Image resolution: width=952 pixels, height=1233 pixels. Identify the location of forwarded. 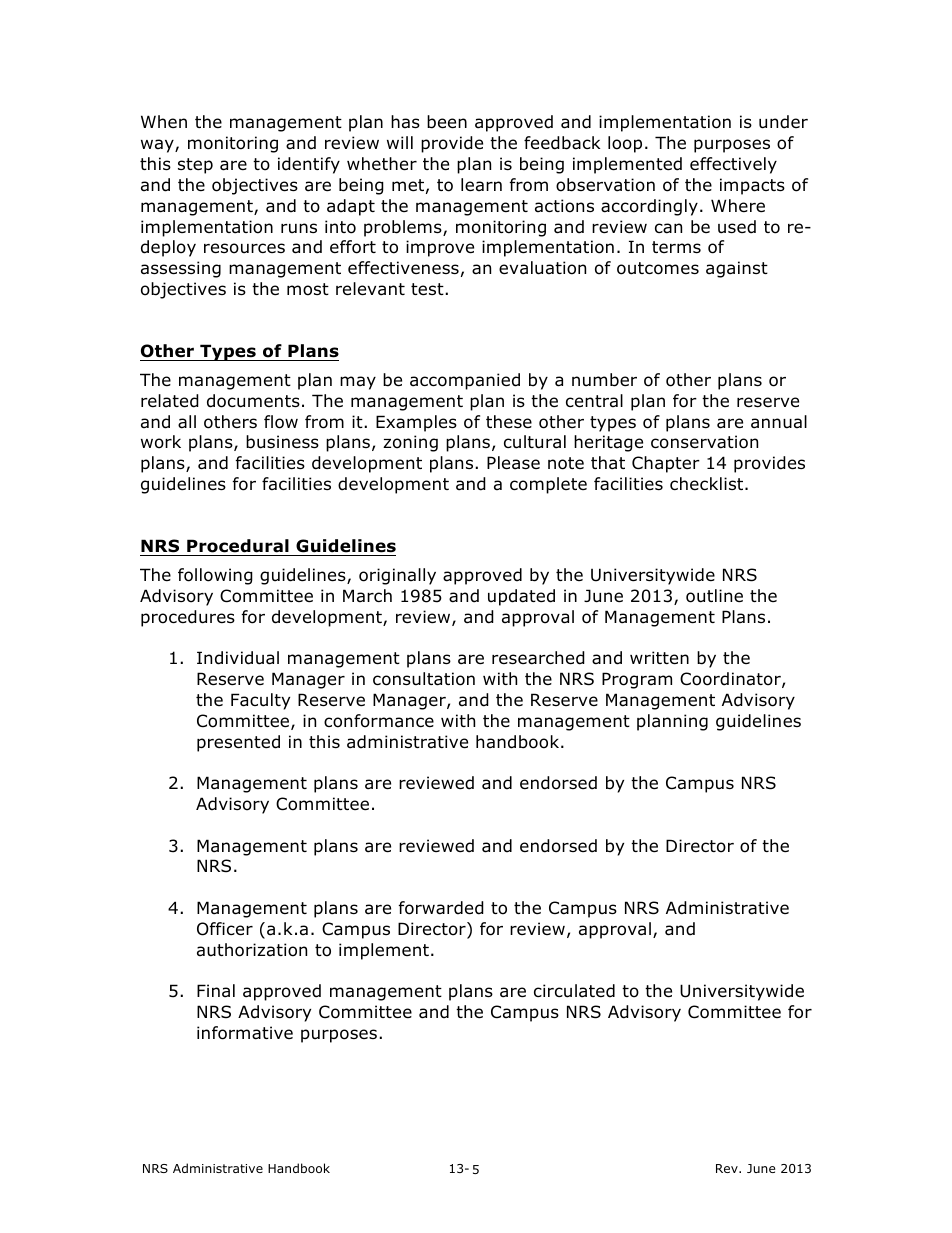
(441, 908).
